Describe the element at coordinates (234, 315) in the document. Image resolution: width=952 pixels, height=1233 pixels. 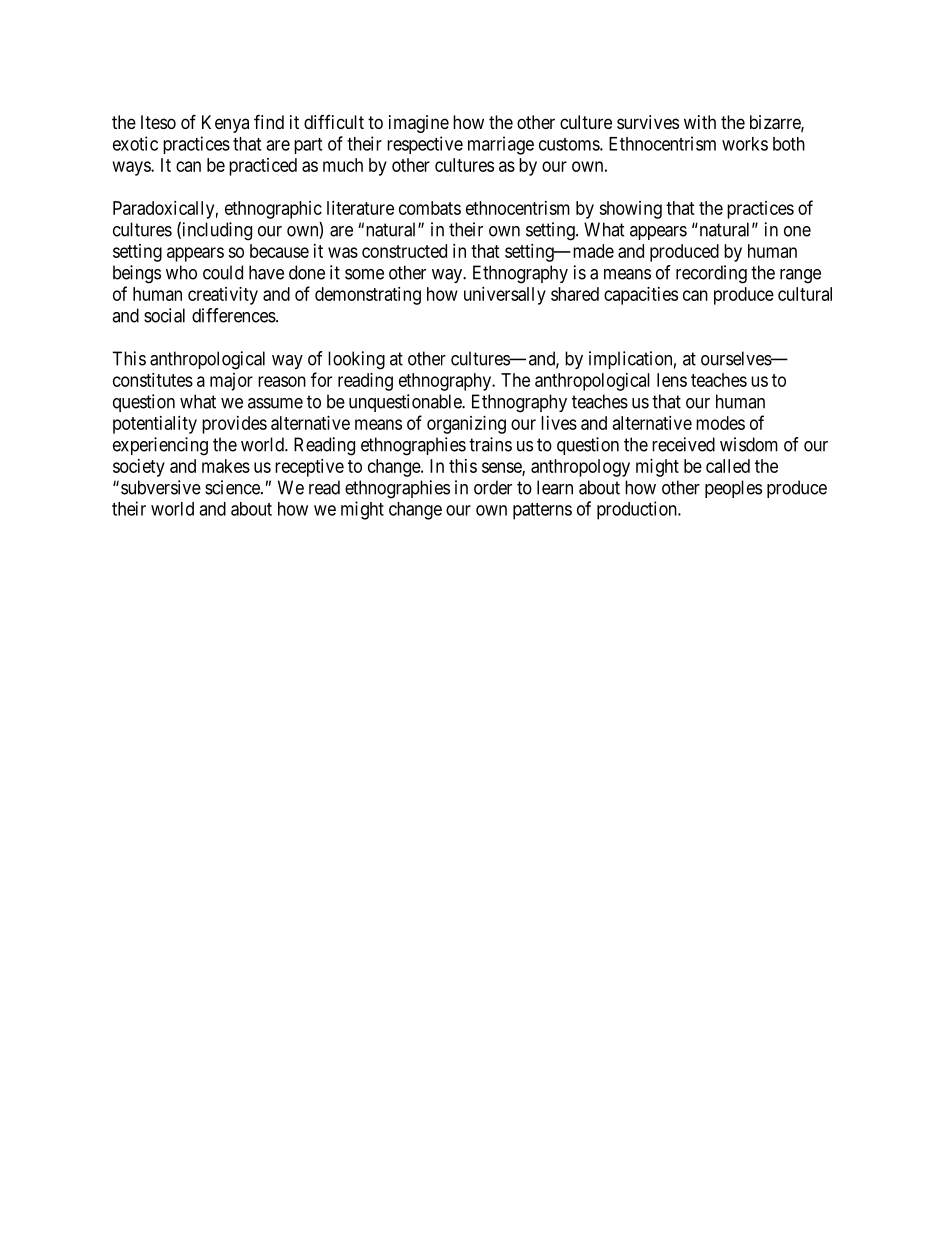
I see `differences` at that location.
